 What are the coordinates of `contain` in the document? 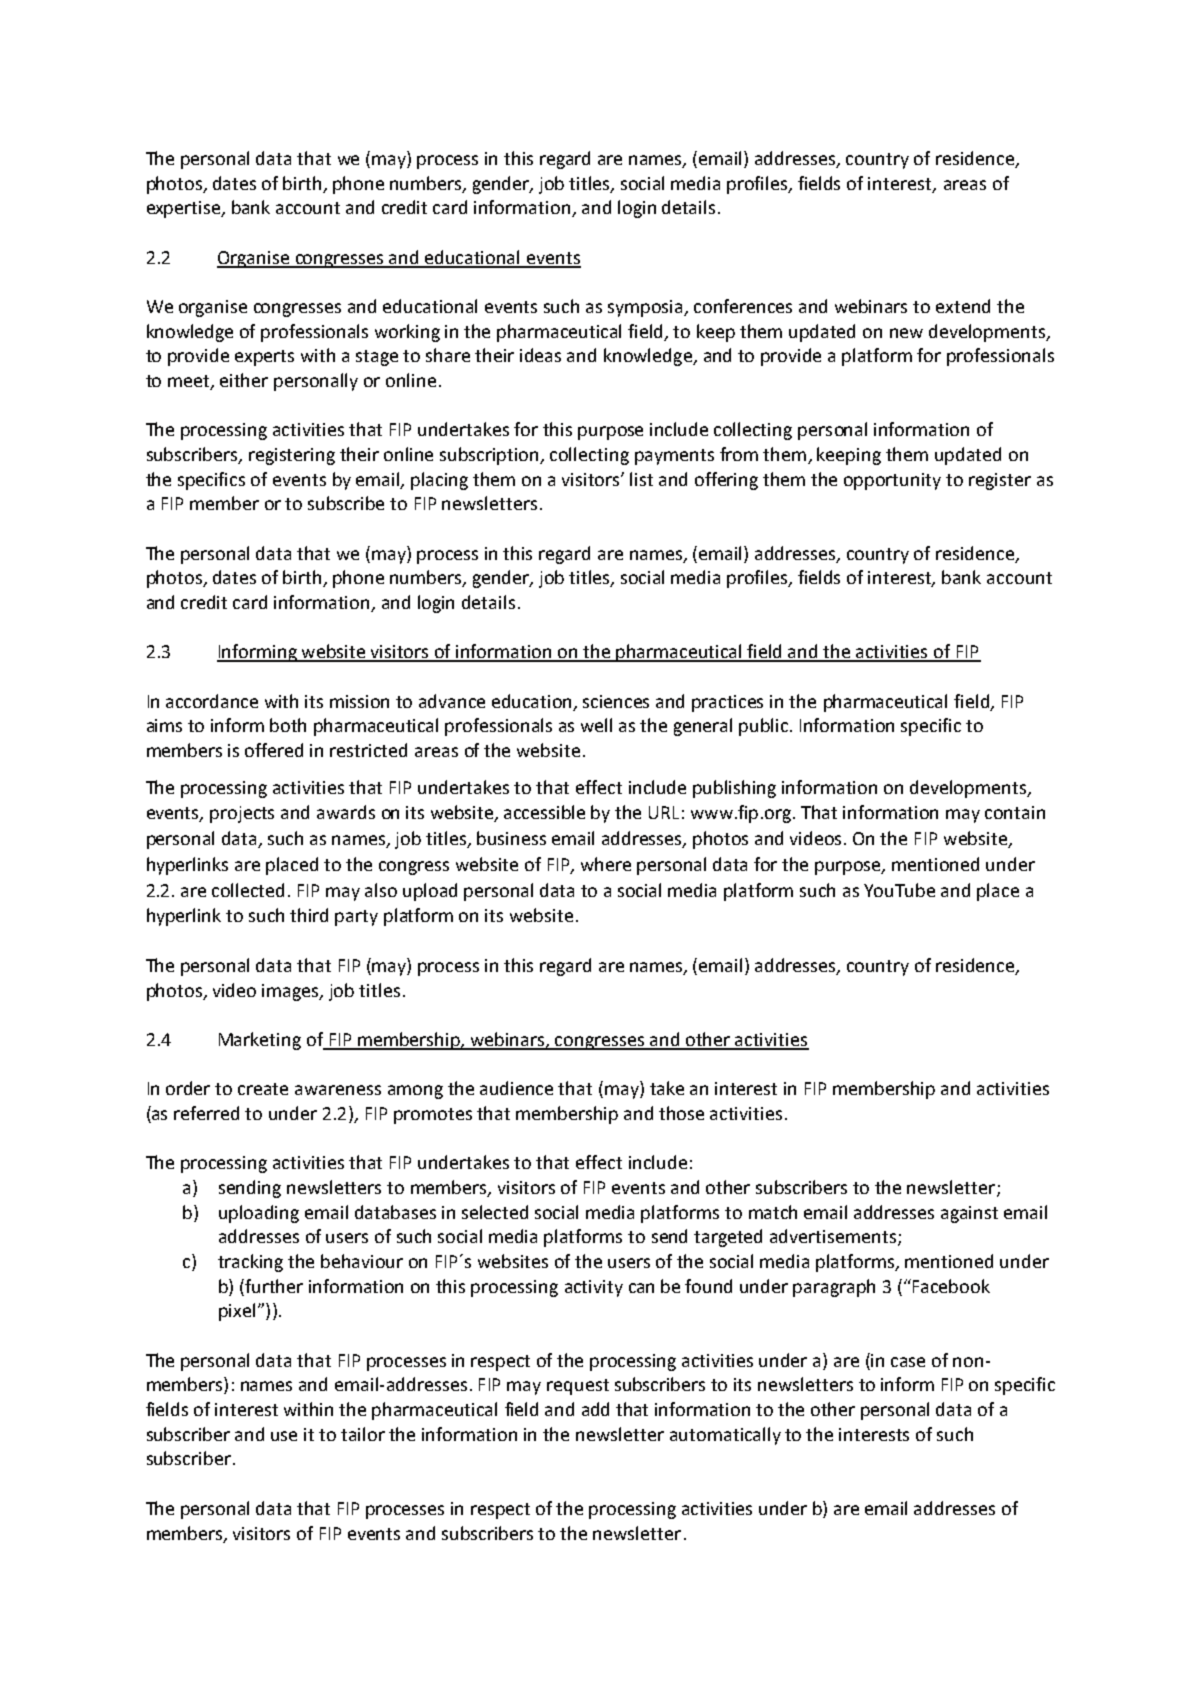 It's located at (1015, 812).
